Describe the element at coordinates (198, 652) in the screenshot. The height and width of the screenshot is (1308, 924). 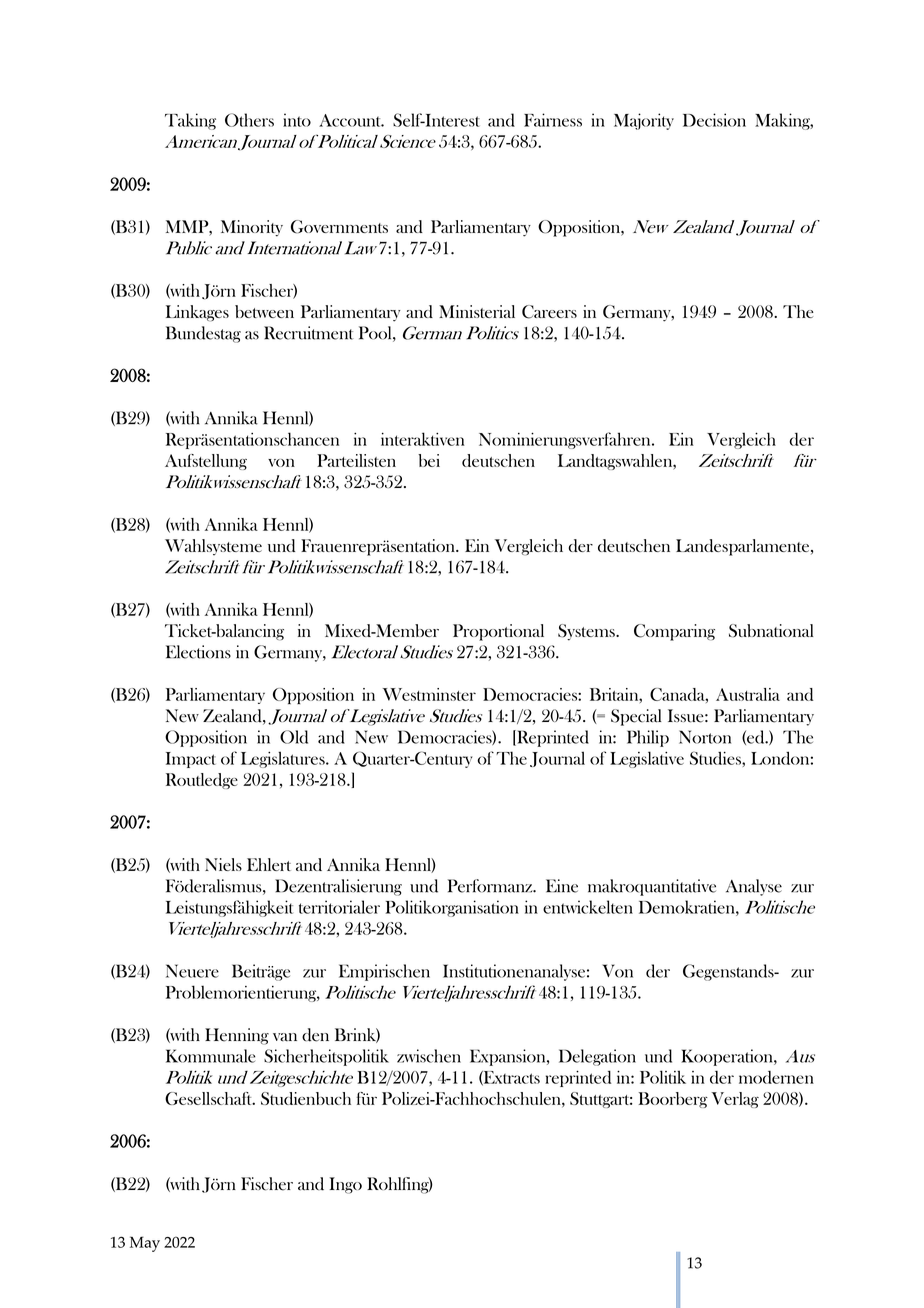
I see `Elections` at that location.
